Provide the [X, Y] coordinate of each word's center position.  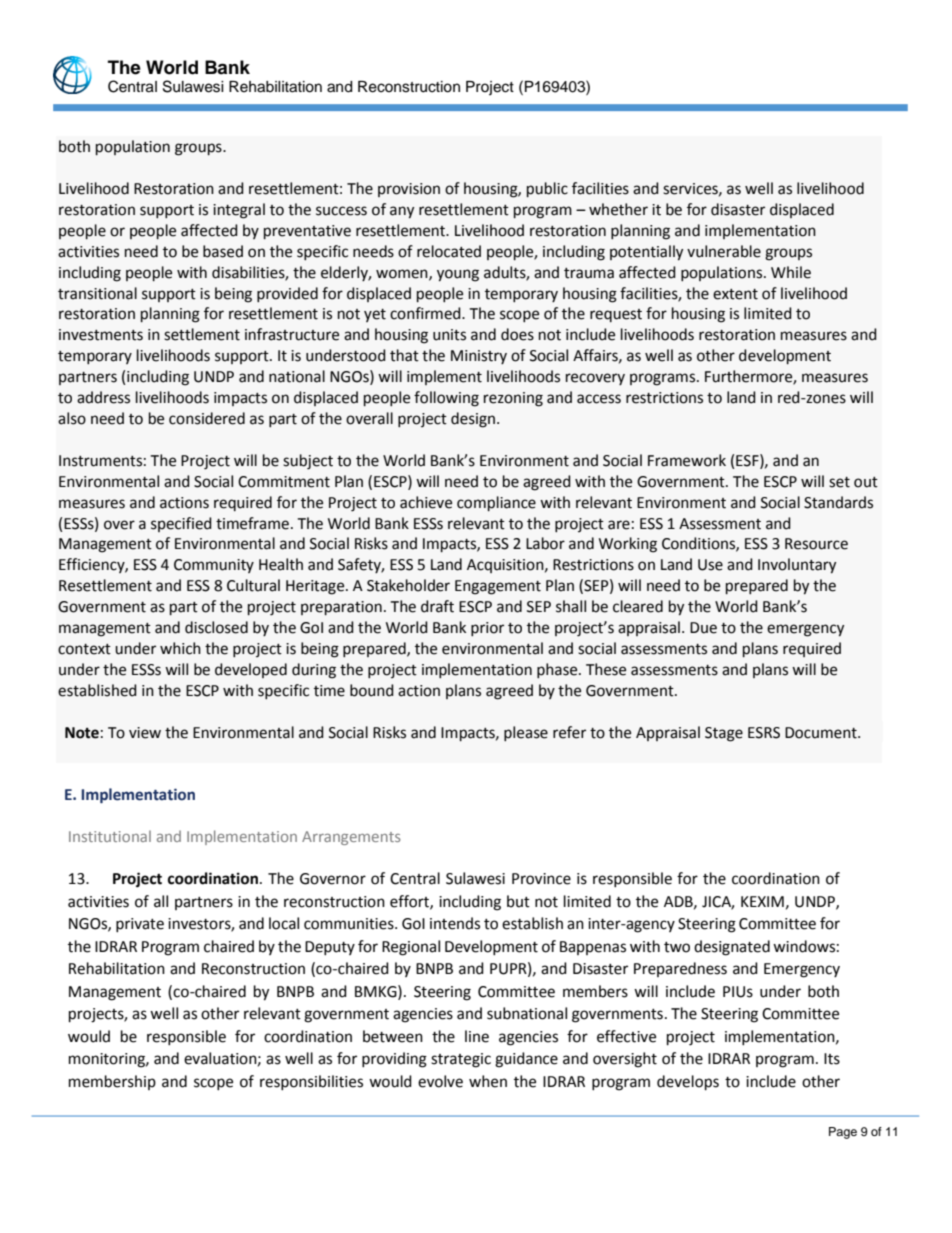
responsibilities [311, 1082]
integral [239, 211]
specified [181, 524]
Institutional [110, 836]
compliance [496, 503]
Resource [816, 544]
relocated [449, 251]
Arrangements [351, 838]
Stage [724, 734]
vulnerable [724, 251]
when [488, 1081]
